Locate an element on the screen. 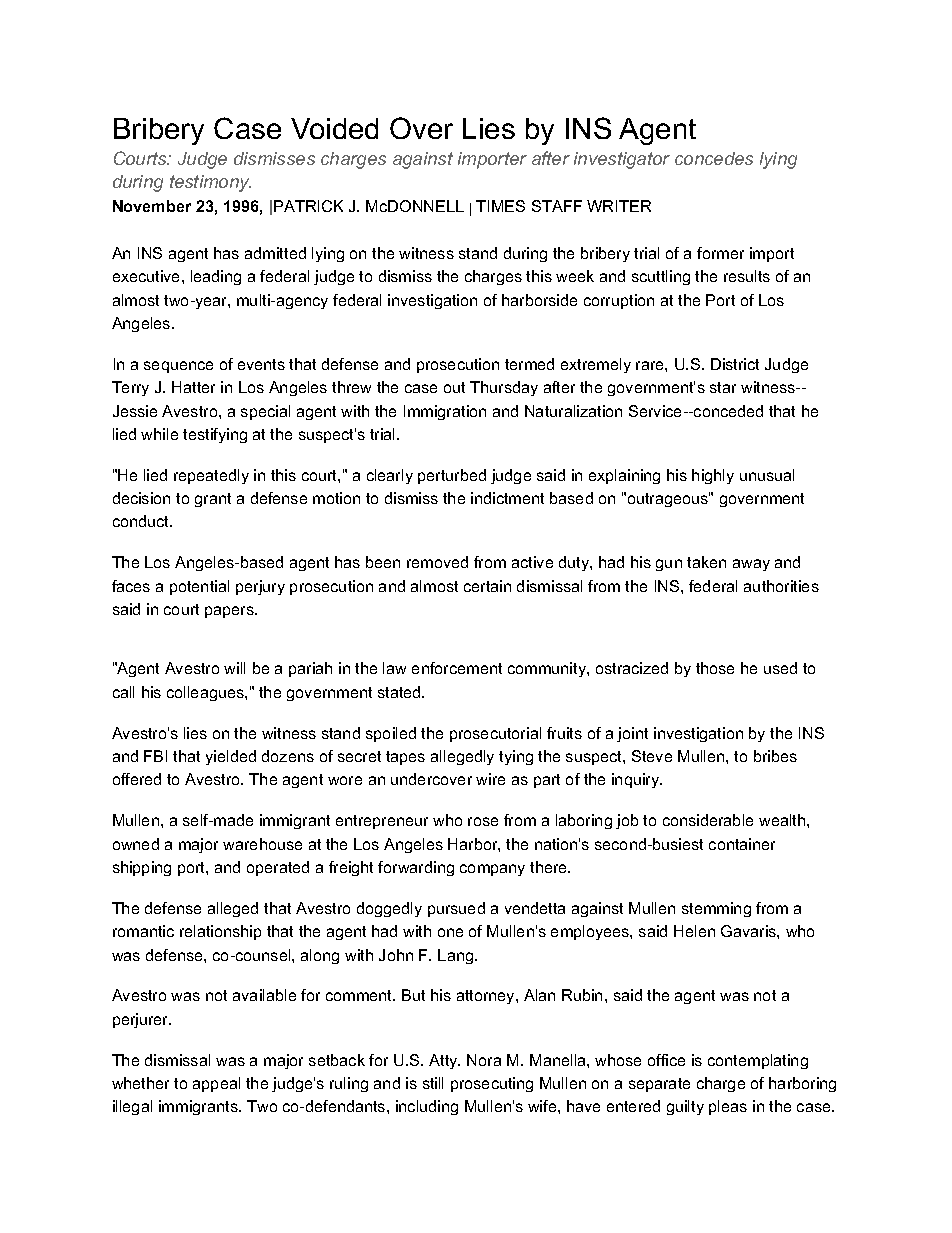 Image resolution: width=952 pixels, height=1233 pixels. considerable is located at coordinates (708, 820).
